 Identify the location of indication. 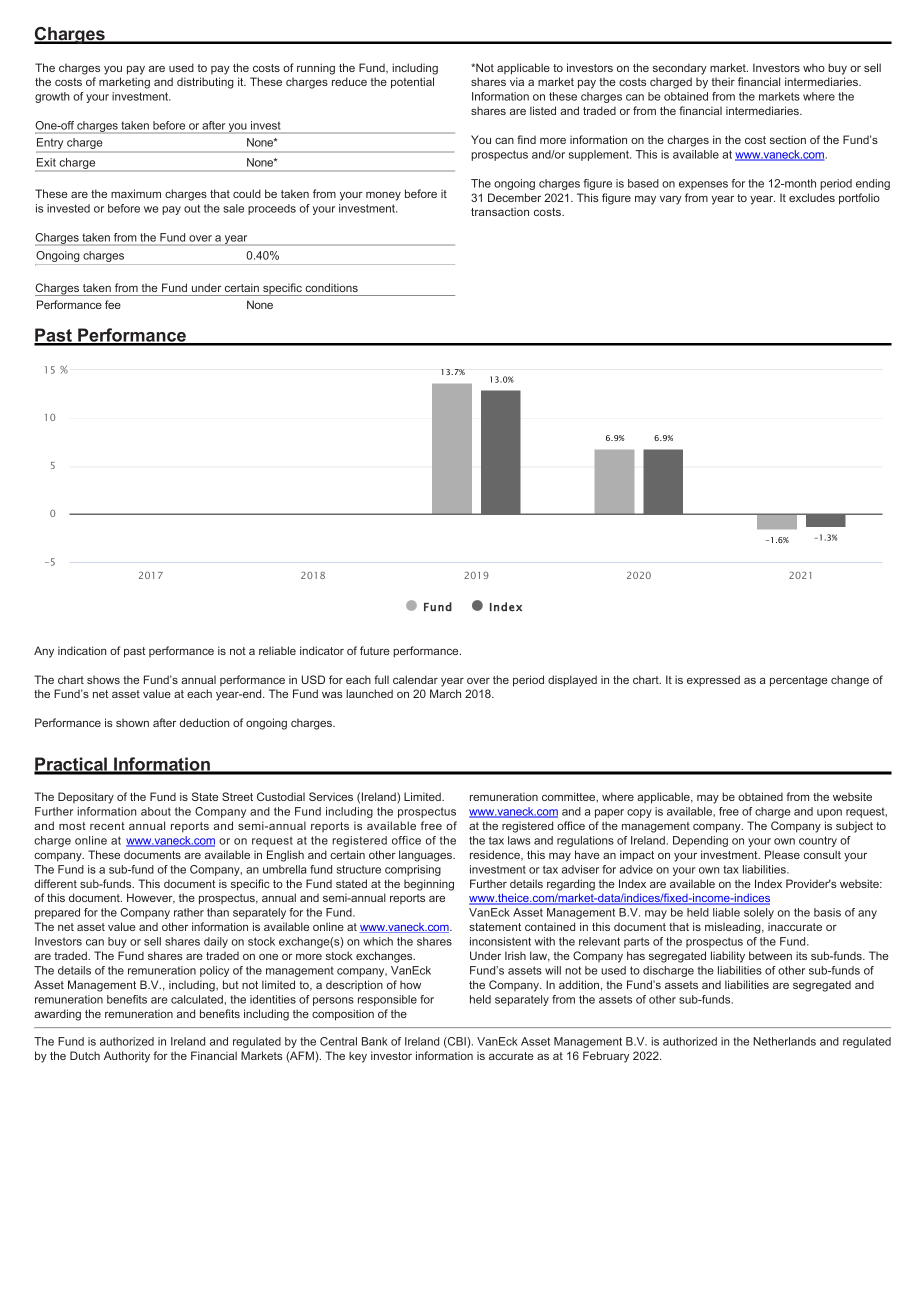
(82, 650).
